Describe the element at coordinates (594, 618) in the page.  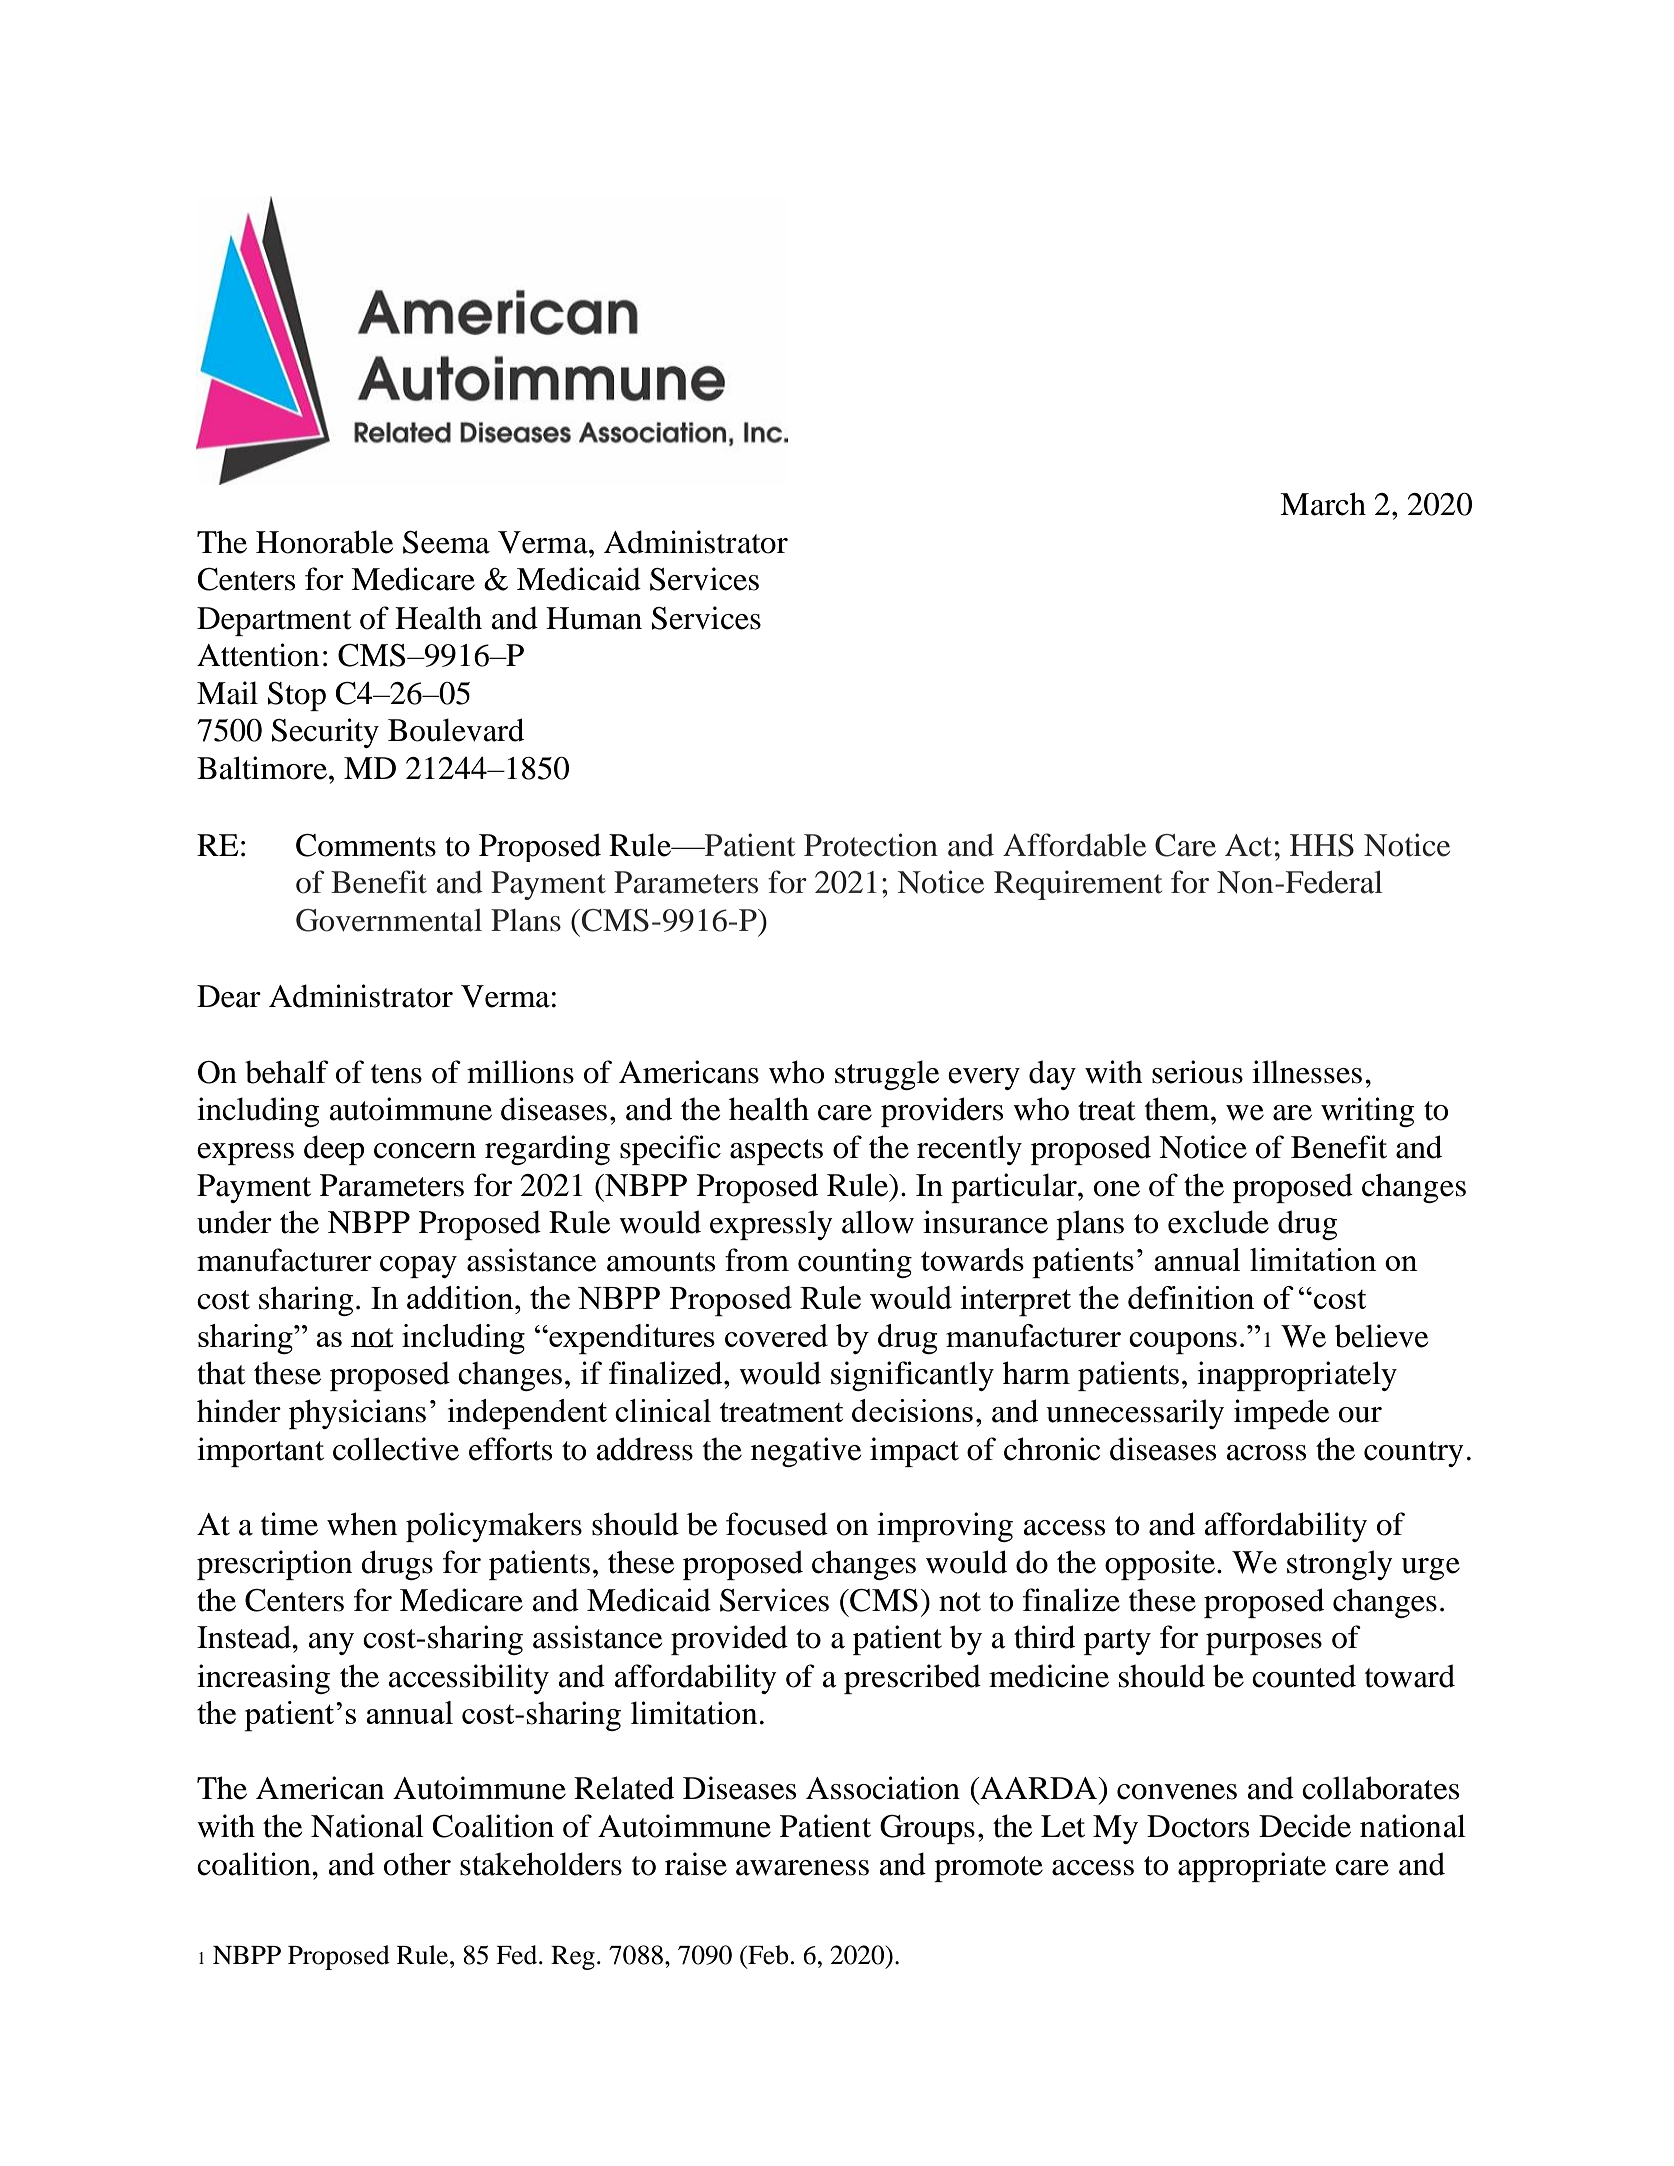
I see `Human` at that location.
